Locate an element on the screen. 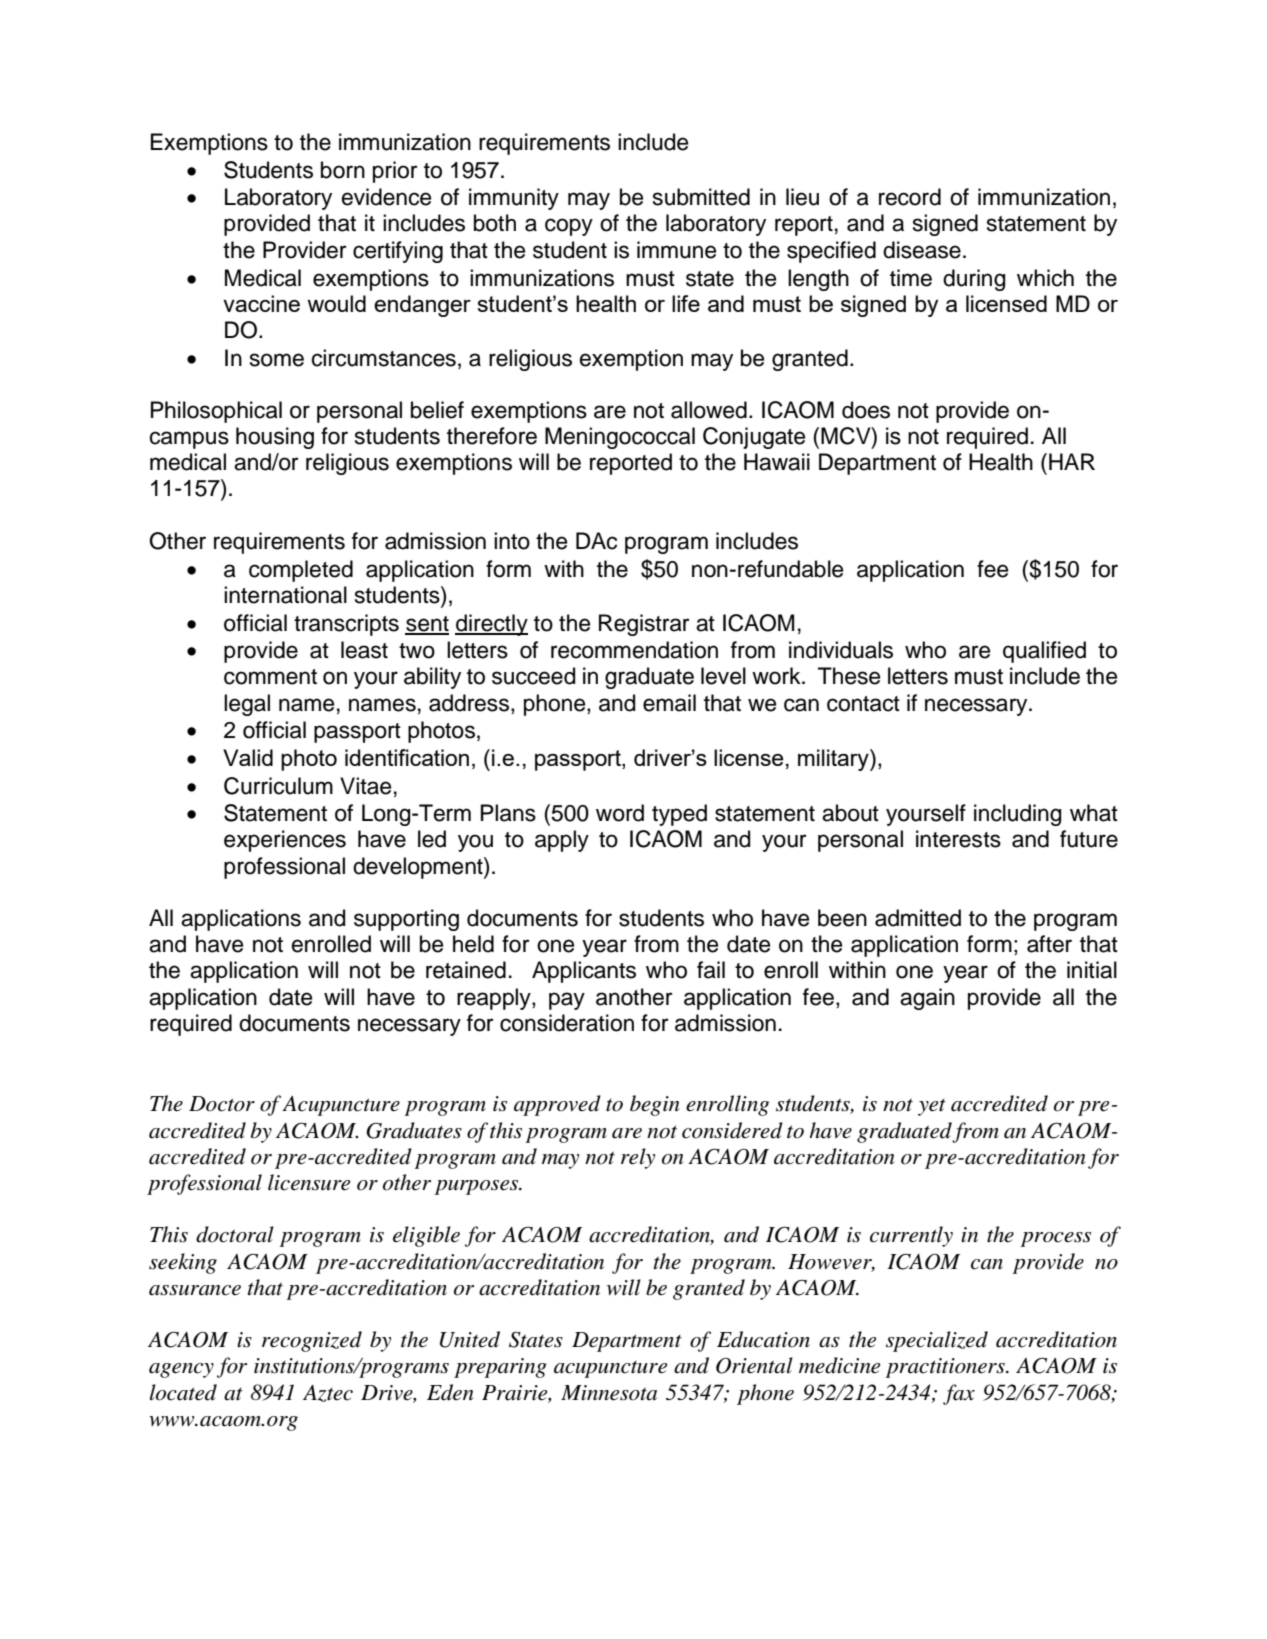  Applicants is located at coordinates (584, 972).
